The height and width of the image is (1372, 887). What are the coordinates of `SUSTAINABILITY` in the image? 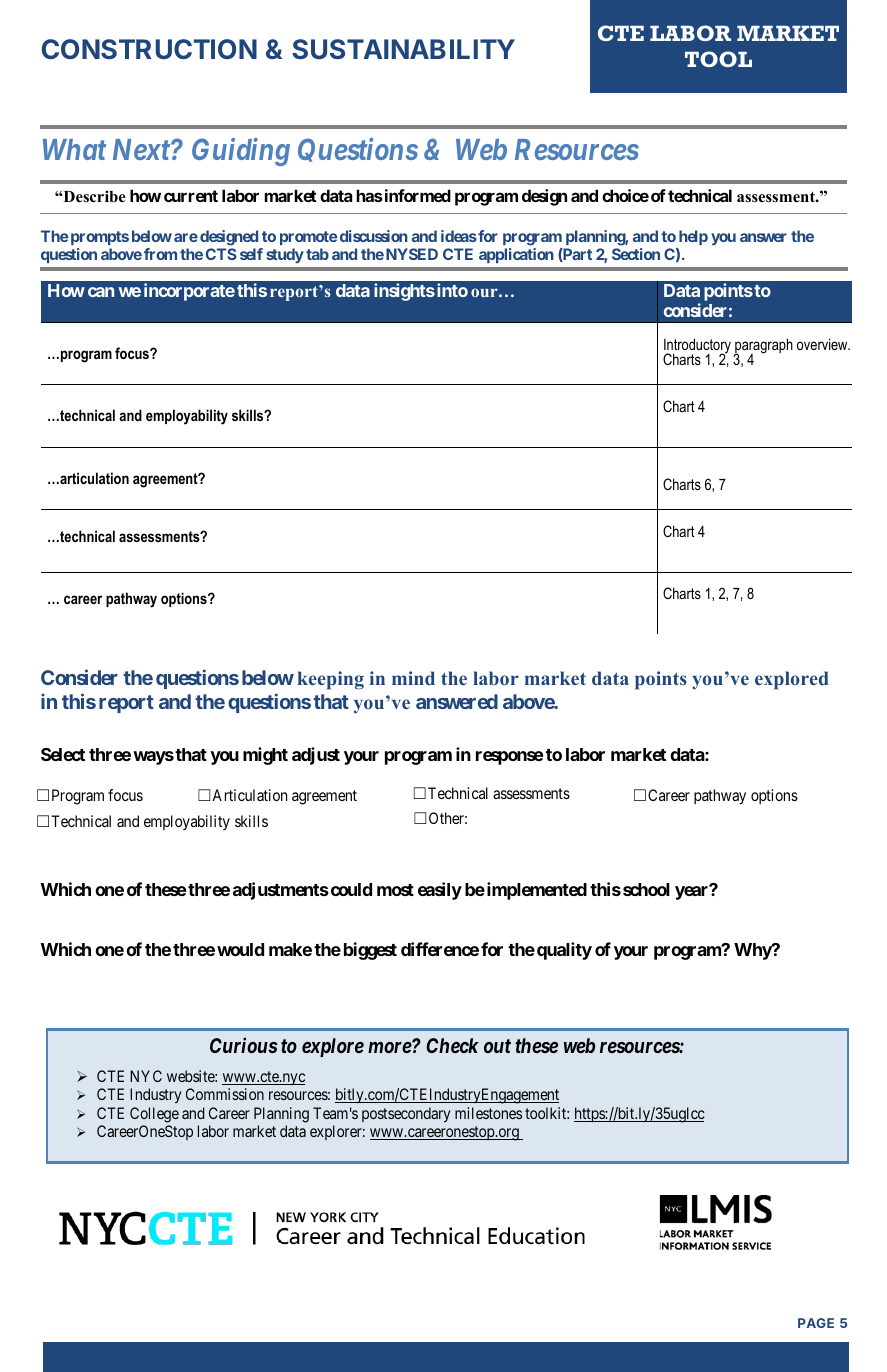 It's located at (403, 49).
